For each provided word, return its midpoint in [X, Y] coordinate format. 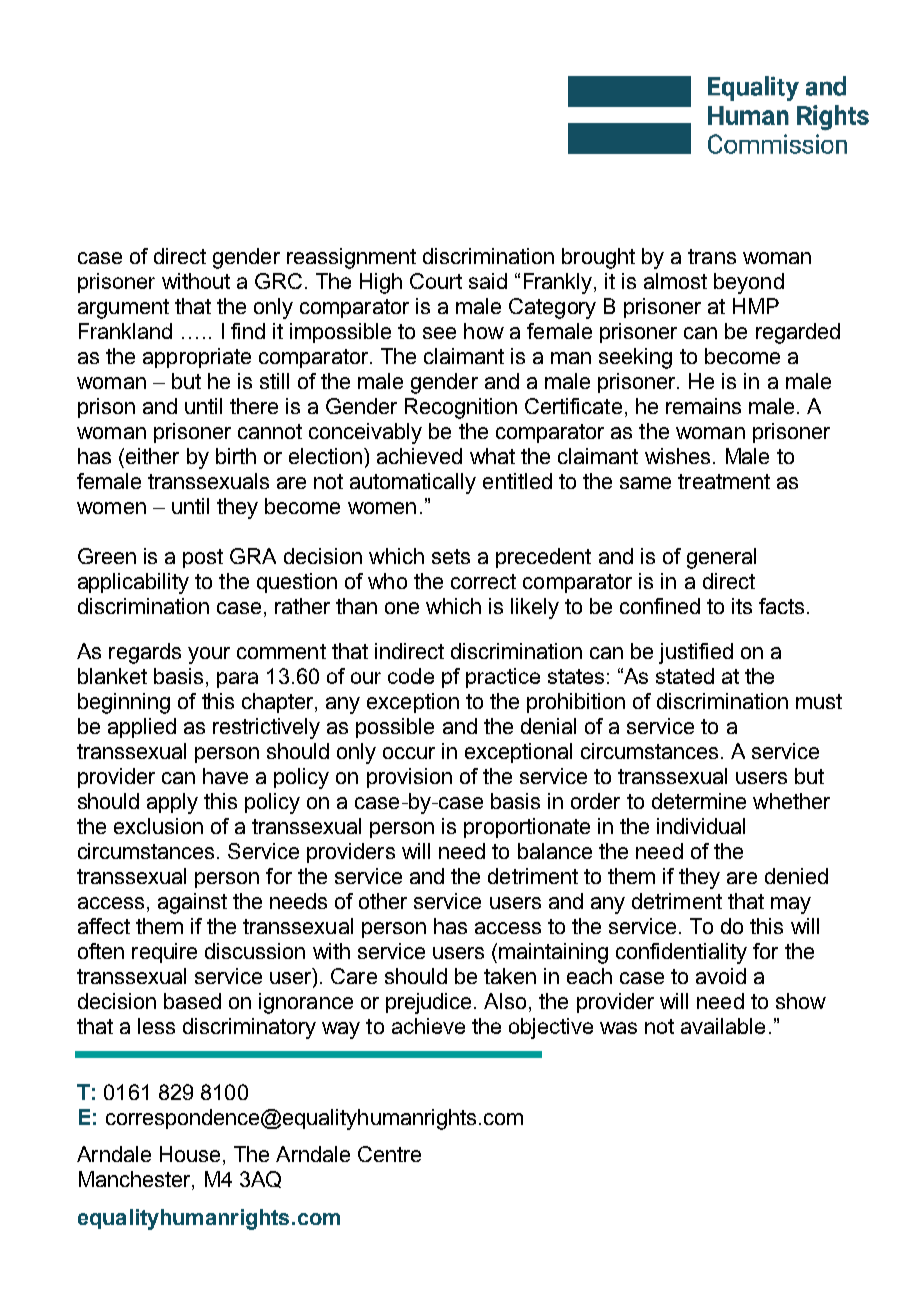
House [190, 1154]
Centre [389, 1154]
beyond [749, 283]
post [203, 558]
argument [123, 309]
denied [796, 876]
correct [483, 581]
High [381, 283]
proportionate [527, 828]
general [721, 558]
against [192, 903]
